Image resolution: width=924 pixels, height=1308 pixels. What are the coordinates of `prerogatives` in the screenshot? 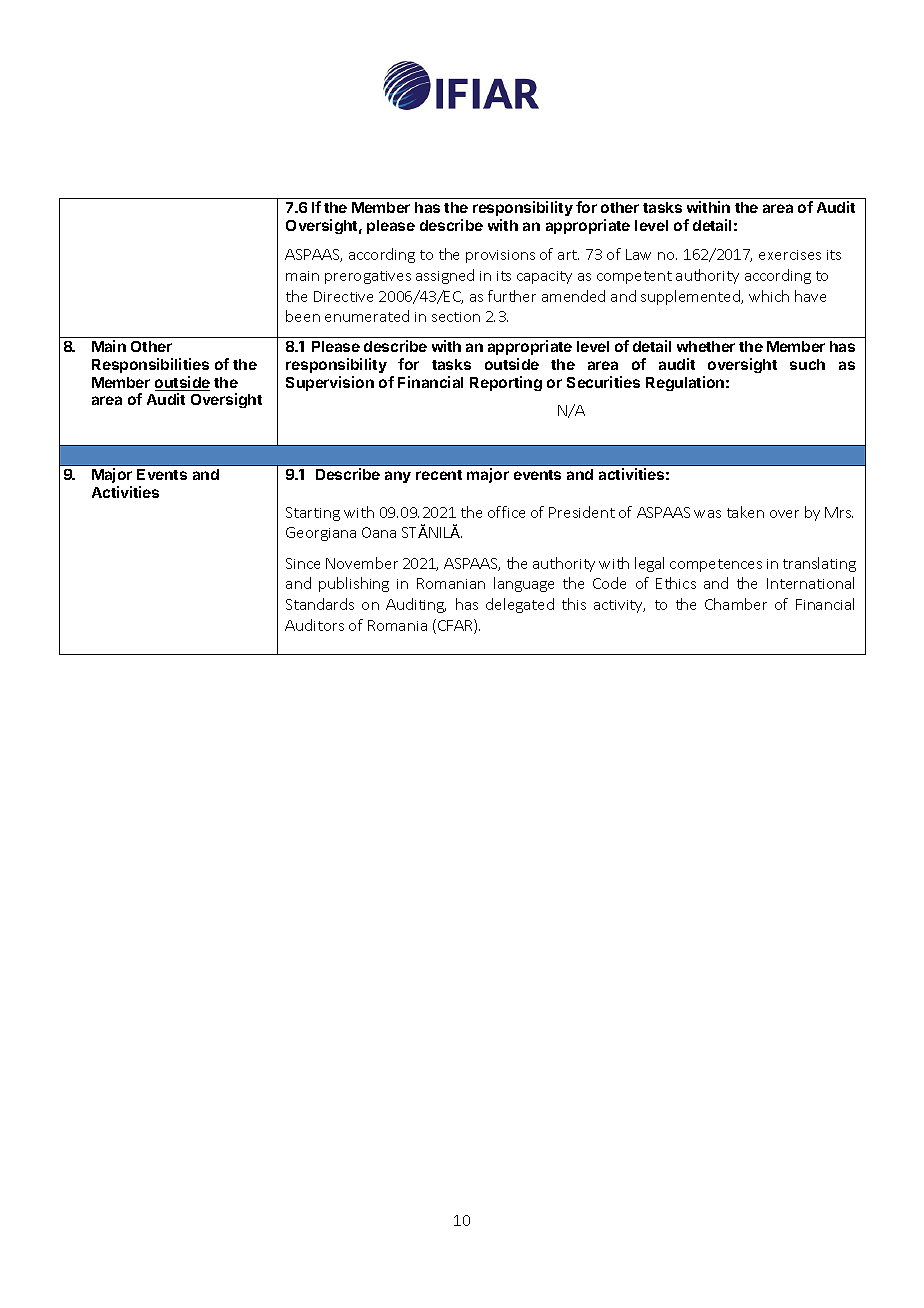 It's located at (368, 277).
